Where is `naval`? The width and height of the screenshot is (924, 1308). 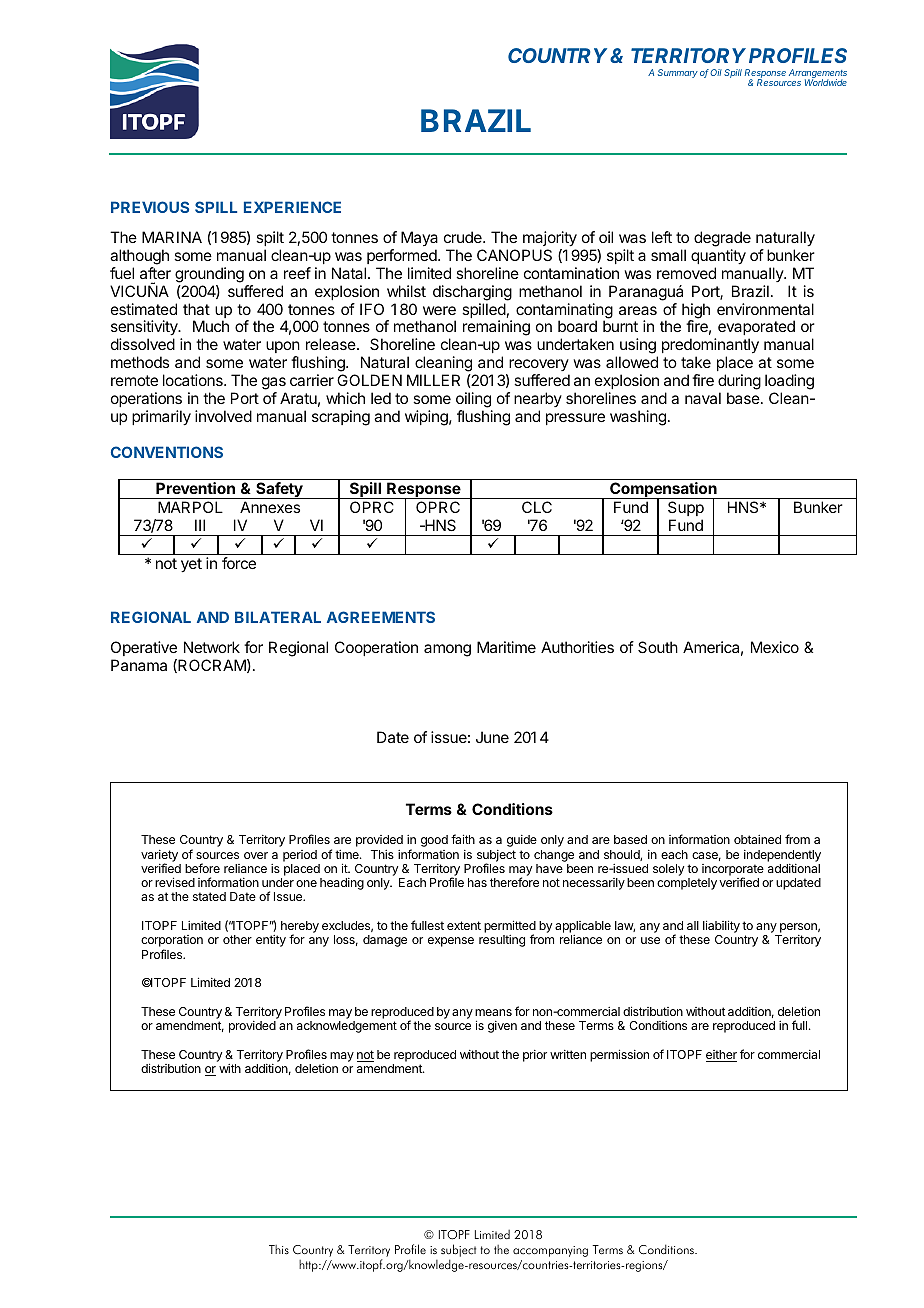 naval is located at coordinates (703, 398).
